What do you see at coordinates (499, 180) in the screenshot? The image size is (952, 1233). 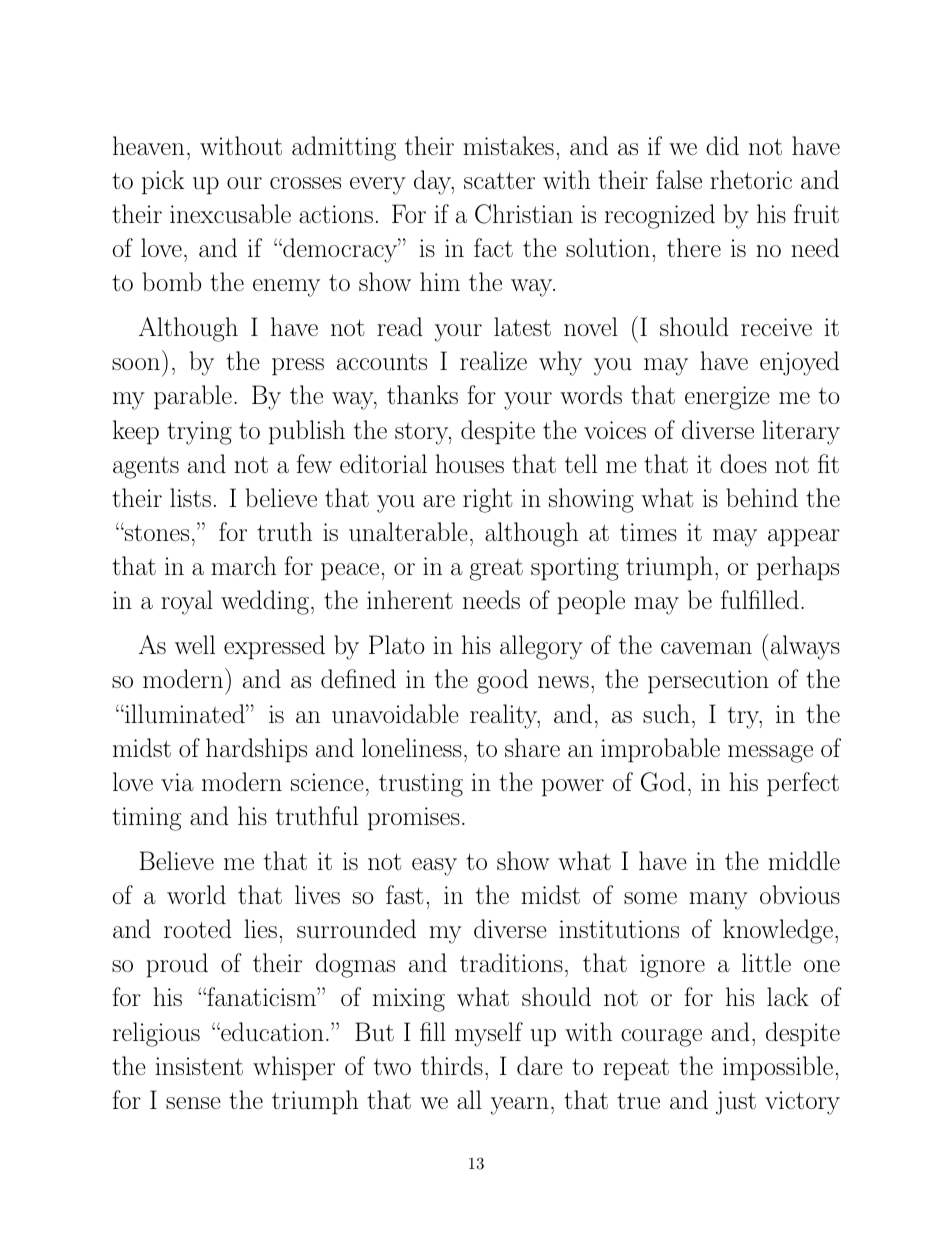 I see `scatter` at bounding box center [499, 180].
